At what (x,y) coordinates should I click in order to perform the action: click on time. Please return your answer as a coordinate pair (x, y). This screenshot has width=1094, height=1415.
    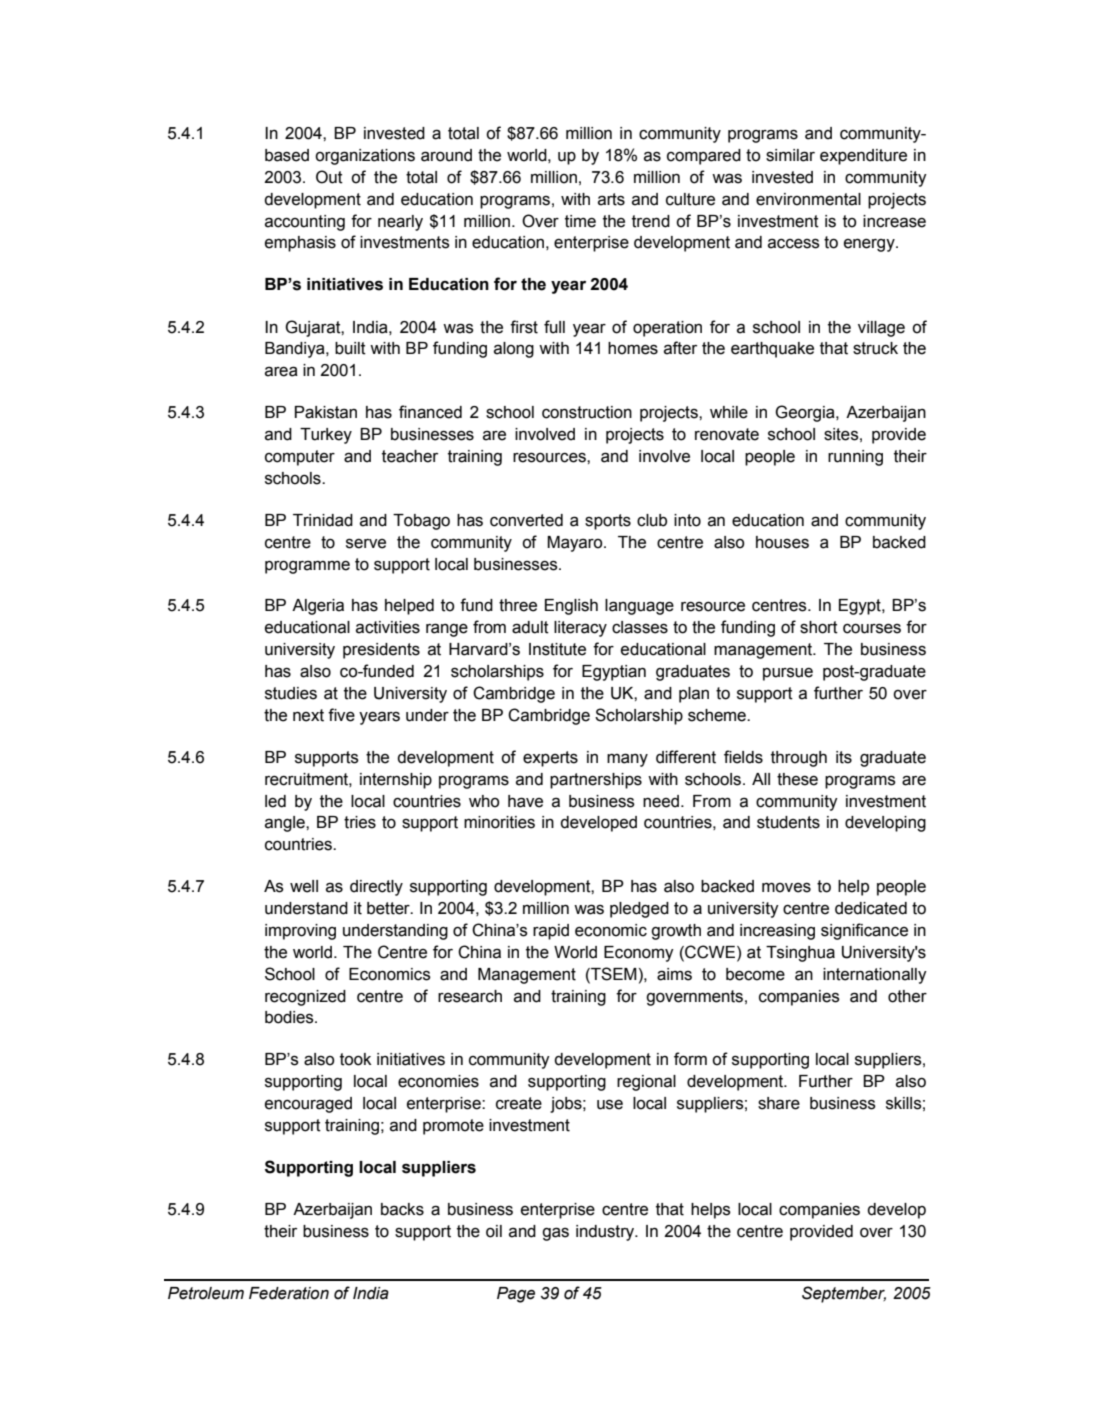
    Looking at the image, I should click on (580, 221).
